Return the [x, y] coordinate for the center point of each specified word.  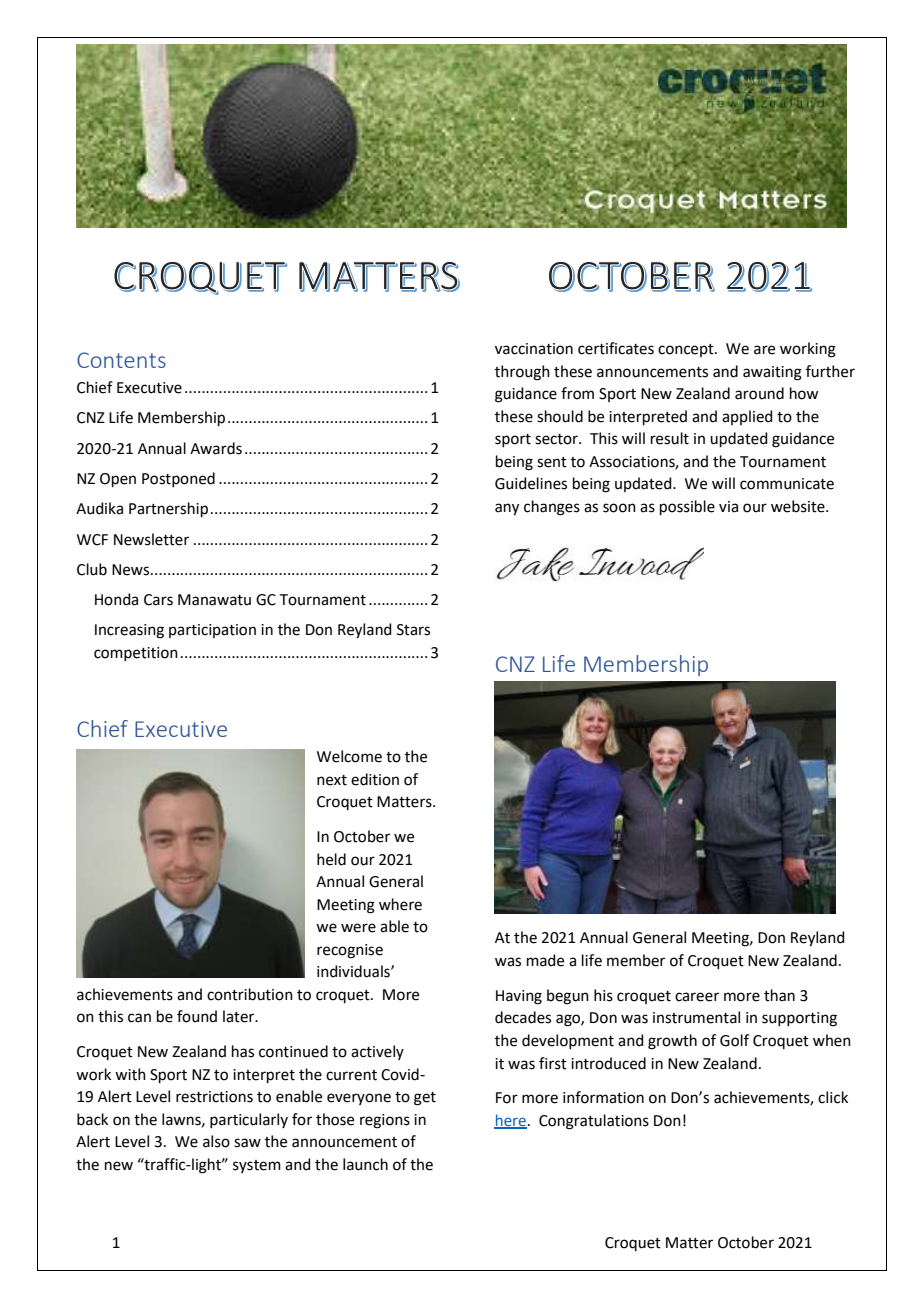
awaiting [772, 373]
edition [375, 779]
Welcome [349, 756]
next [332, 780]
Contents [121, 360]
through [522, 373]
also [216, 1141]
